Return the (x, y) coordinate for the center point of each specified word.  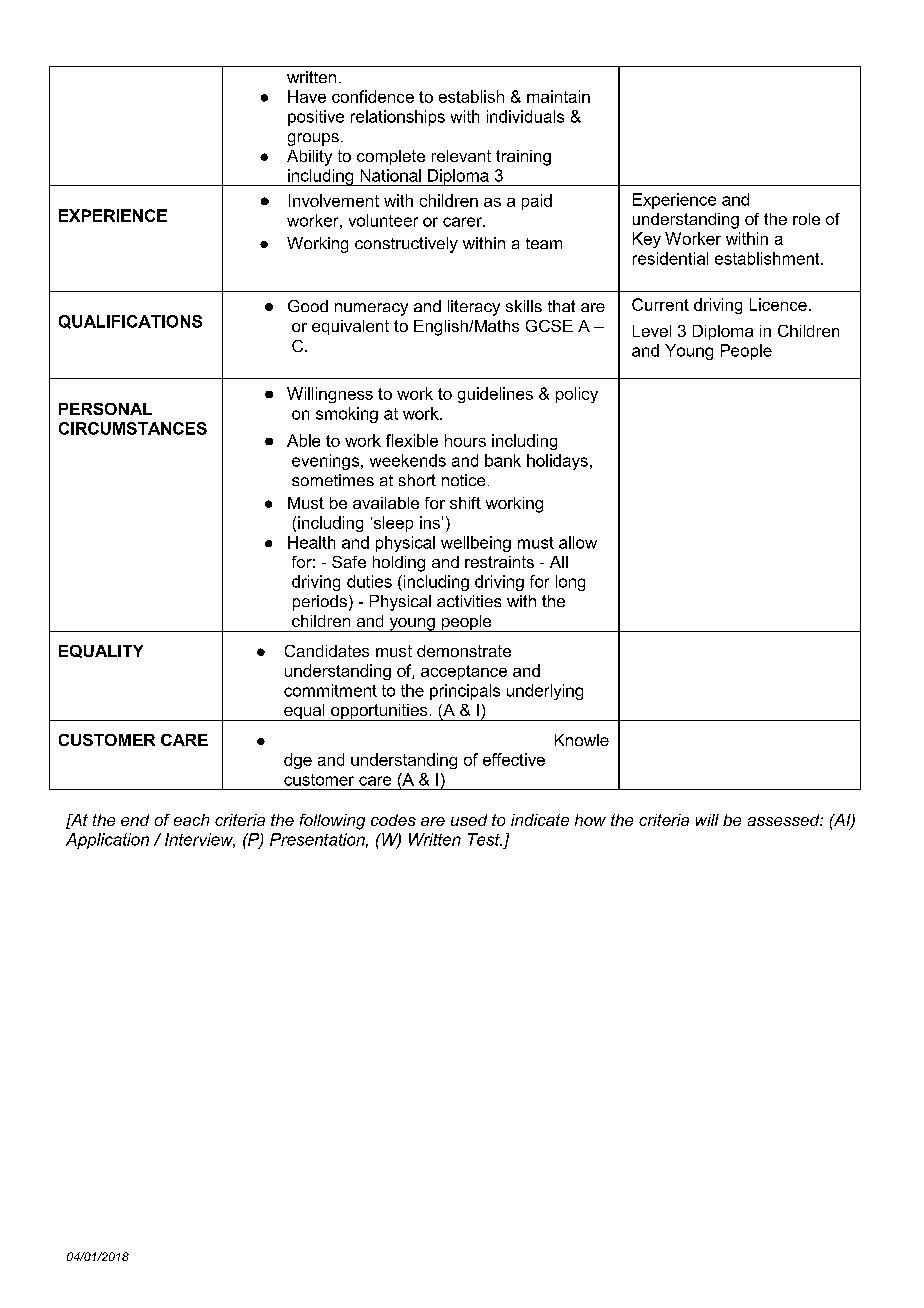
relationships (398, 118)
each (191, 820)
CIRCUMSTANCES (133, 428)
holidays (557, 462)
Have (307, 96)
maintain (558, 96)
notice (463, 480)
